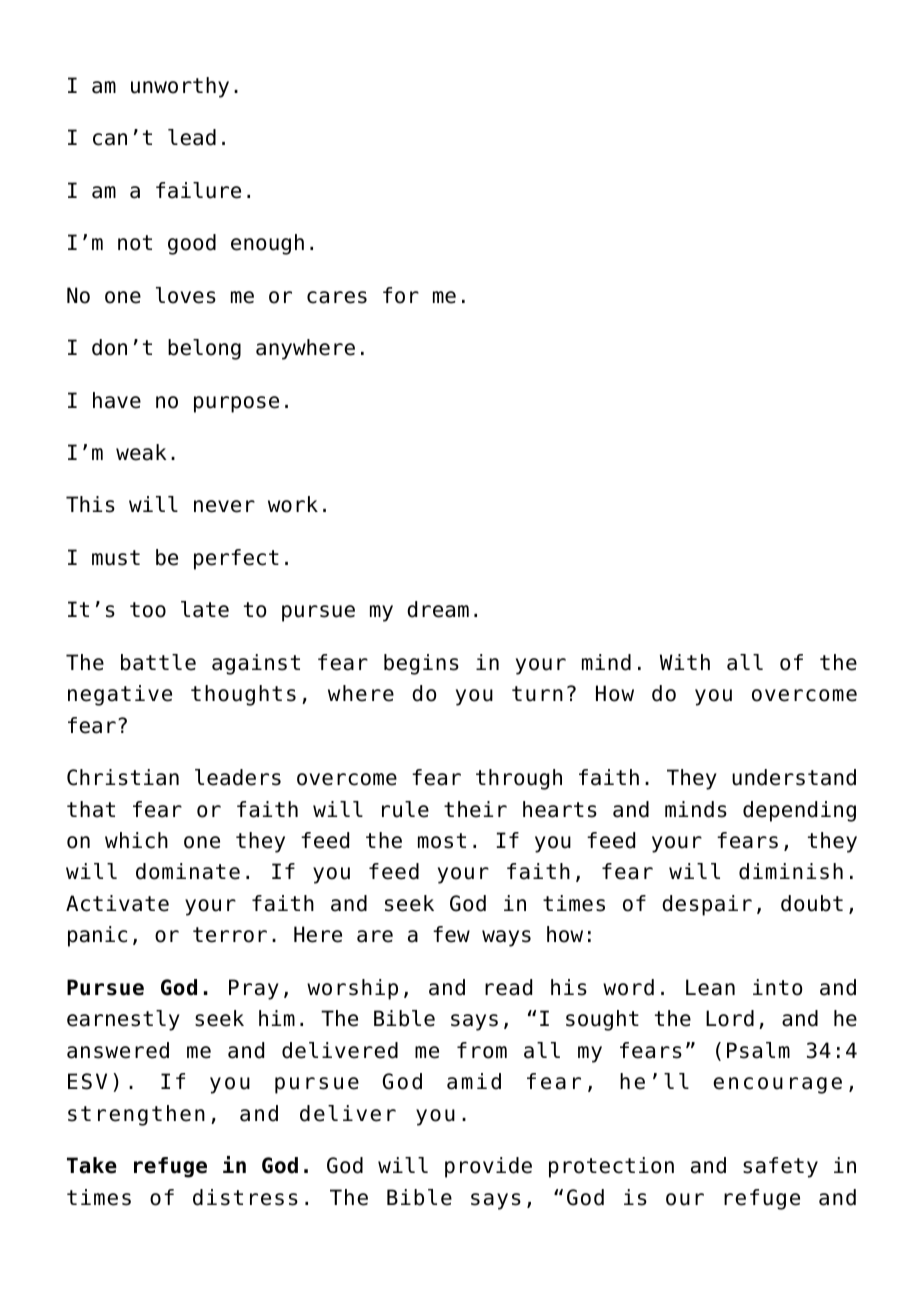  What do you see at coordinates (685, 662) in the screenshot?
I see `With` at bounding box center [685, 662].
